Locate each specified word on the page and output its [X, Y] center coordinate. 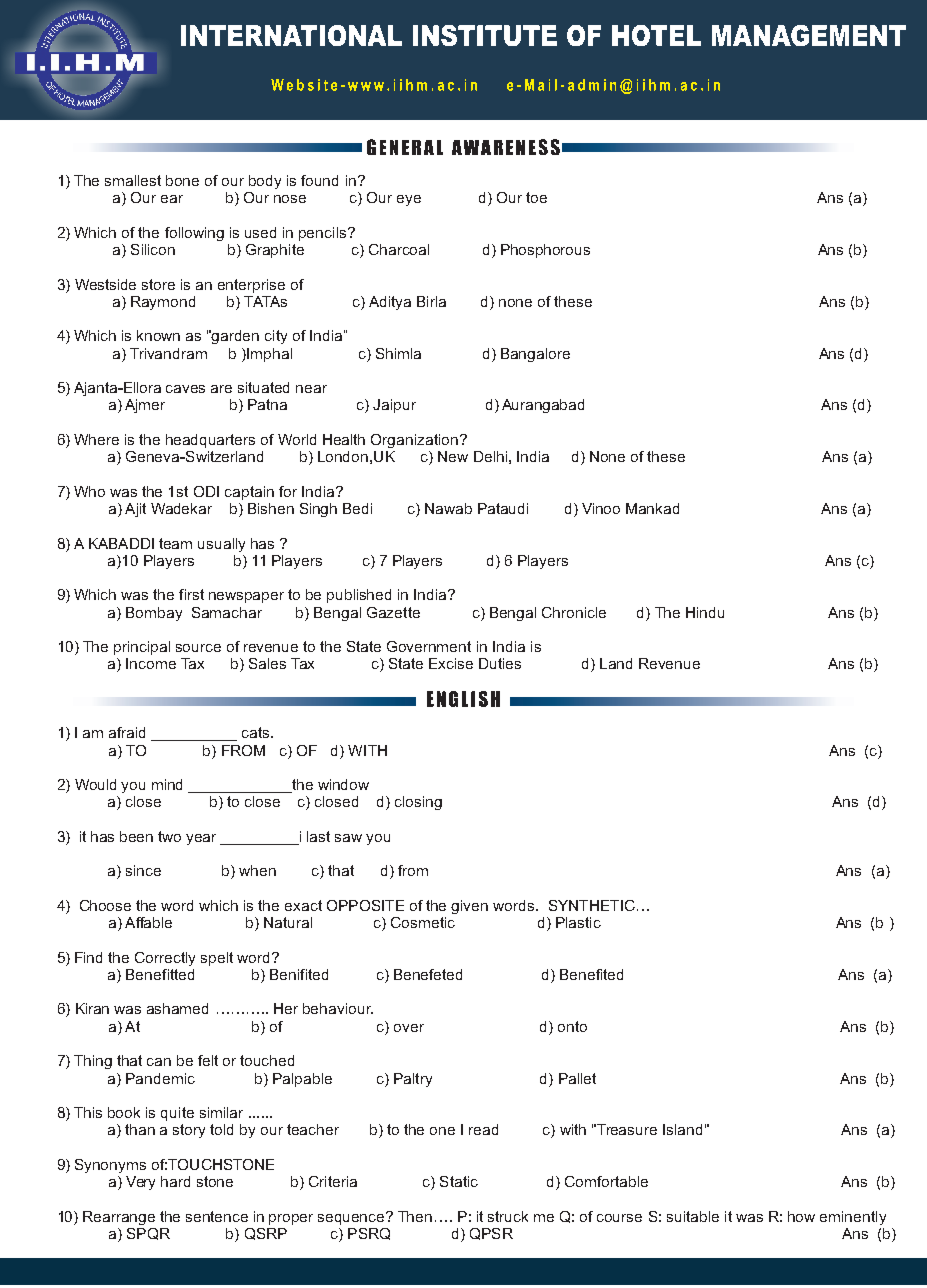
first [191, 594]
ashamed [177, 1008]
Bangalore [535, 355]
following [194, 234]
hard [175, 1181]
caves [185, 389]
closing [418, 803]
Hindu [705, 612]
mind [167, 784]
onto [572, 1026]
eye [409, 200]
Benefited [591, 974]
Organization [414, 441]
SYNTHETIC [592, 905]
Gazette [393, 612]
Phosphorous [545, 251]
